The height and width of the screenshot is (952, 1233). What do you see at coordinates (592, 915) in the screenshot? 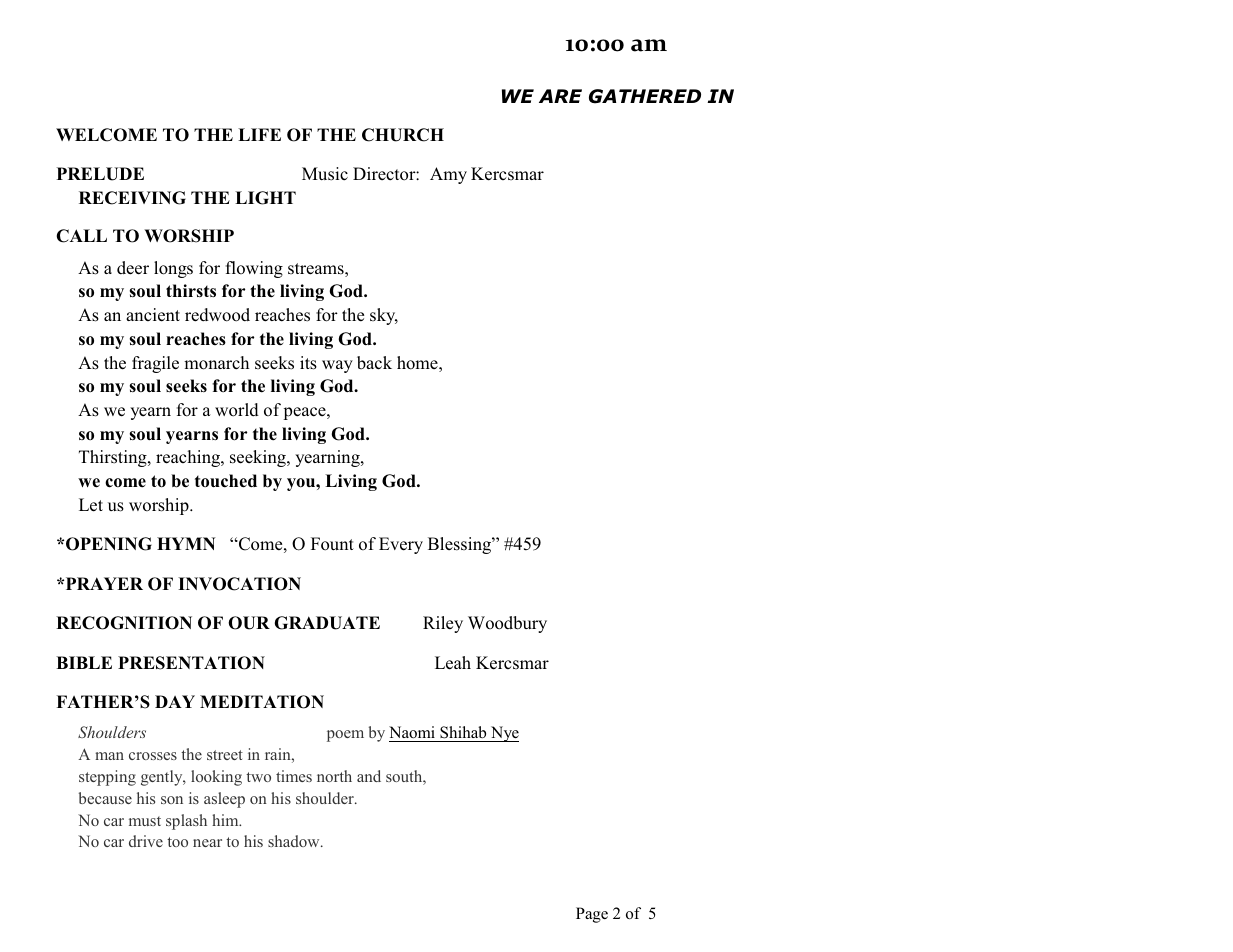
I see `Page` at bounding box center [592, 915].
